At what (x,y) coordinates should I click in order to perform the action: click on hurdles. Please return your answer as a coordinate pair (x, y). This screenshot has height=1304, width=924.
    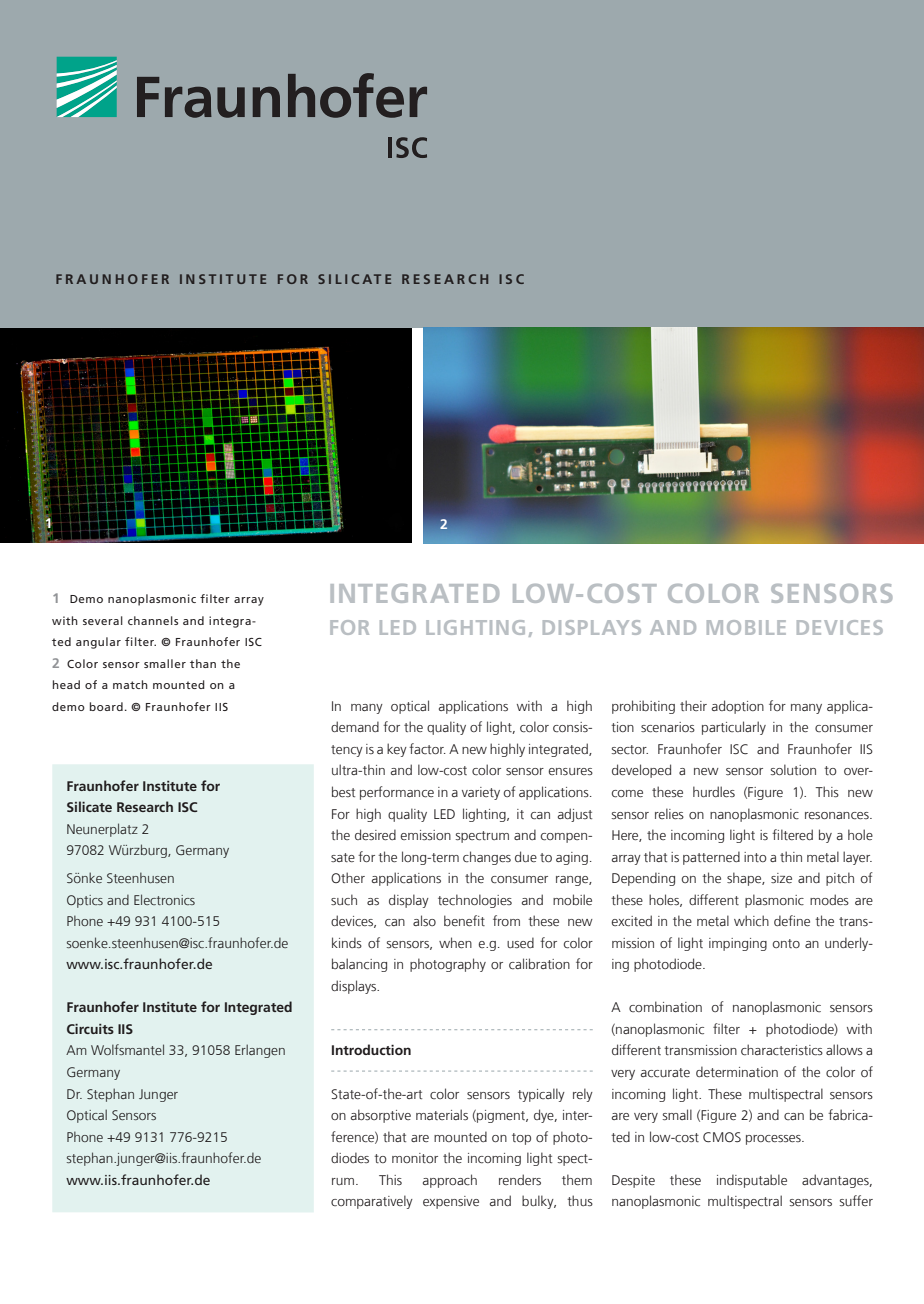
    Looking at the image, I should click on (714, 791).
